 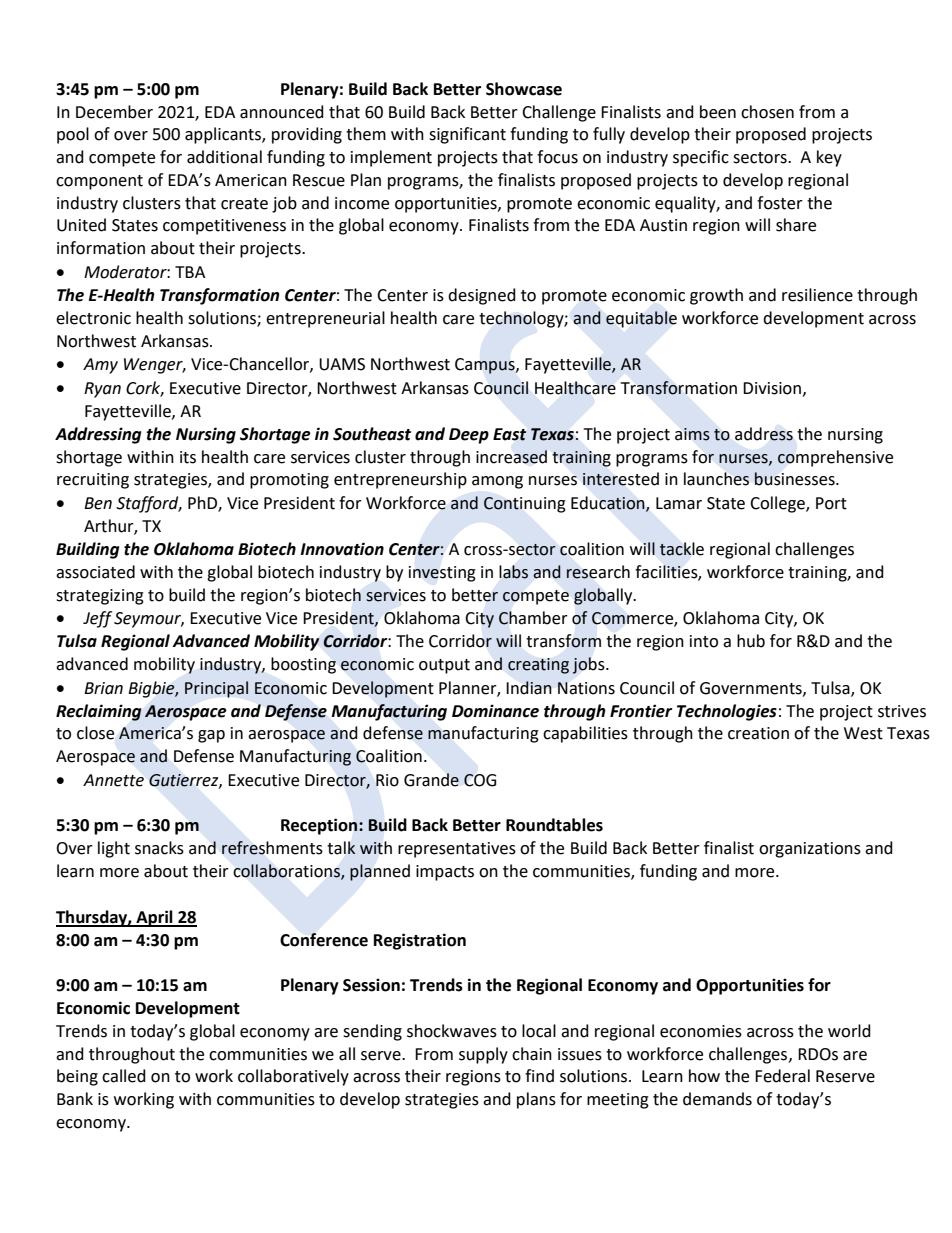 I want to click on supply, so click(x=483, y=1055).
